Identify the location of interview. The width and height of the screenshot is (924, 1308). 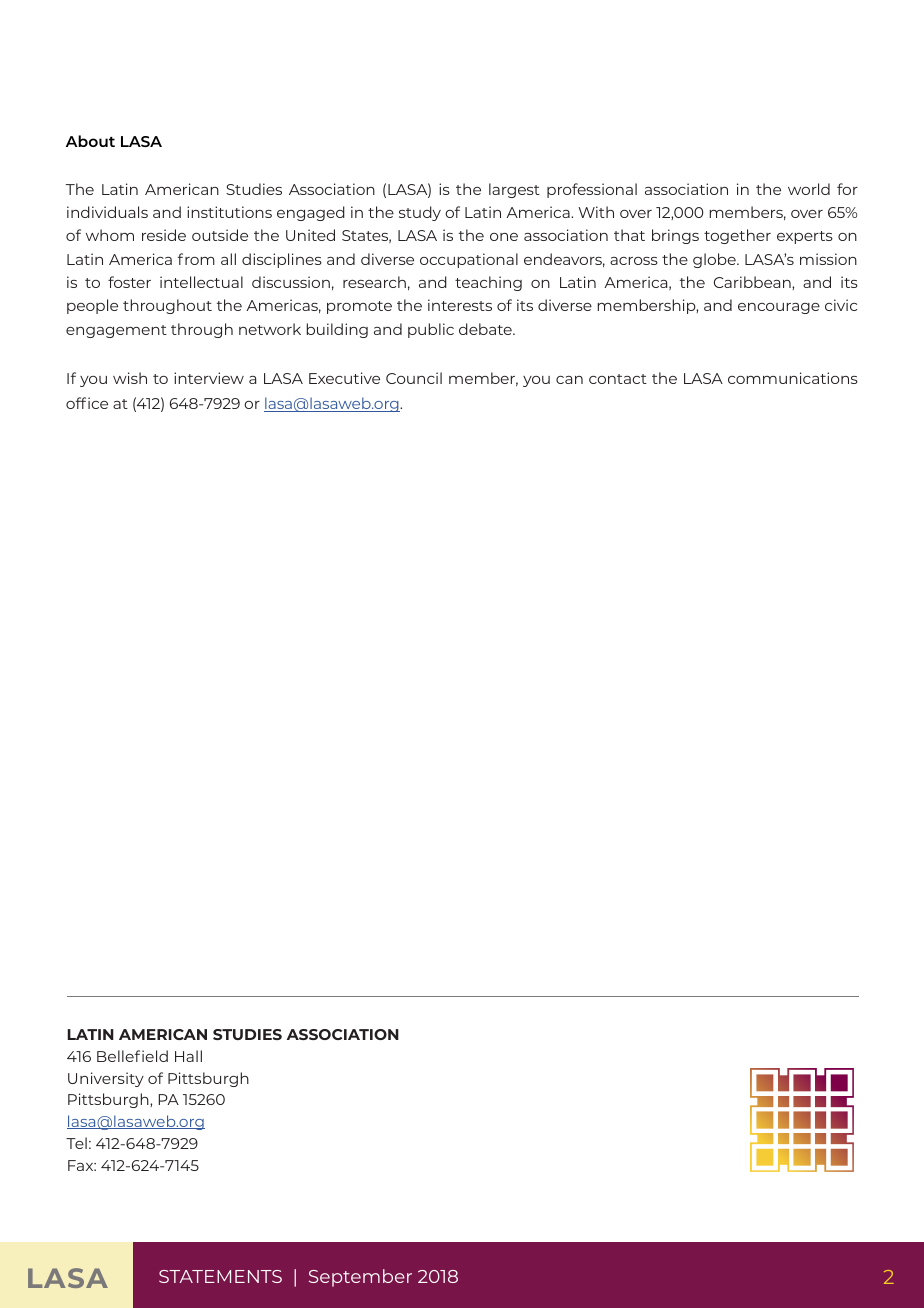
(209, 378).
